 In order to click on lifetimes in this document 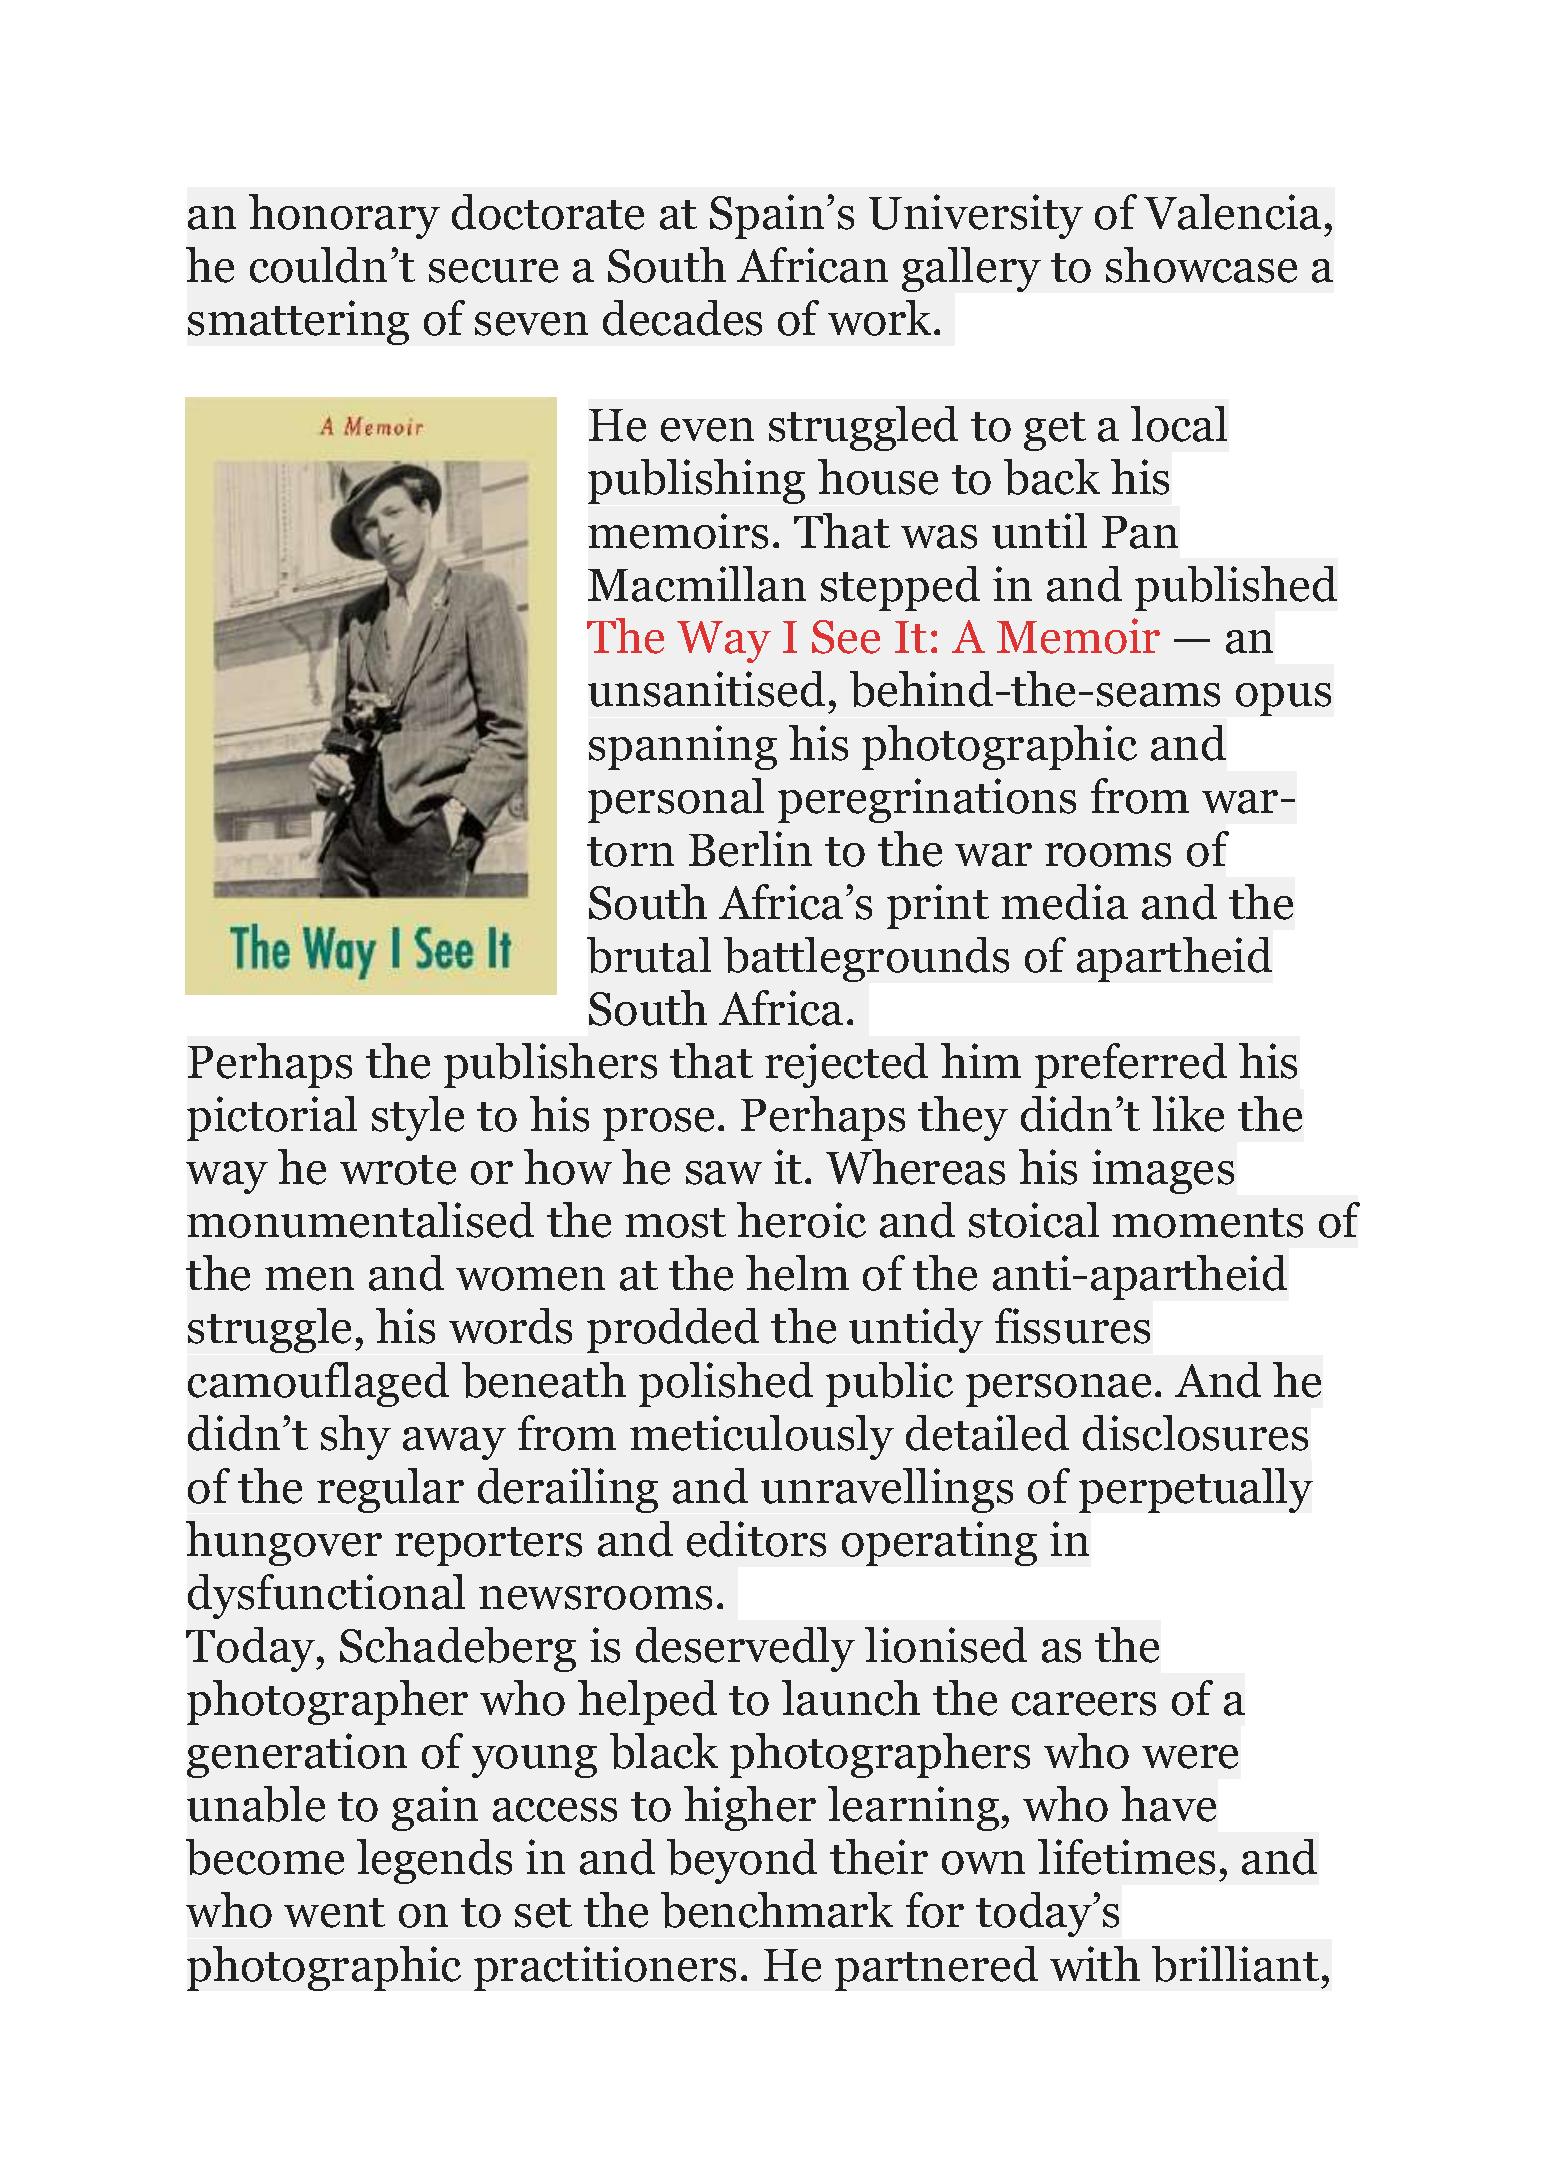, I will do `click(1126, 1857)`.
